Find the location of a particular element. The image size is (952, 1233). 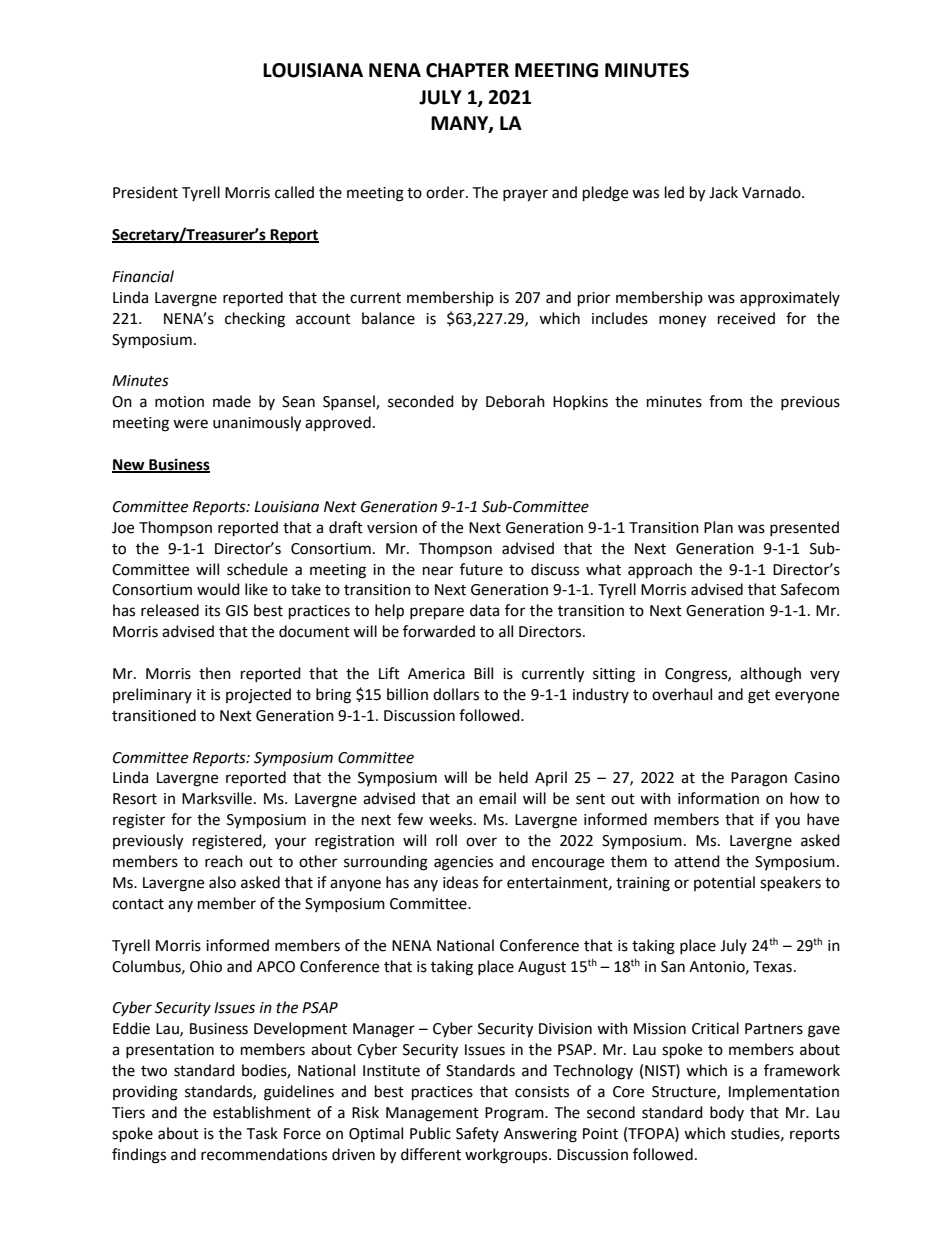

Task is located at coordinates (262, 1133).
